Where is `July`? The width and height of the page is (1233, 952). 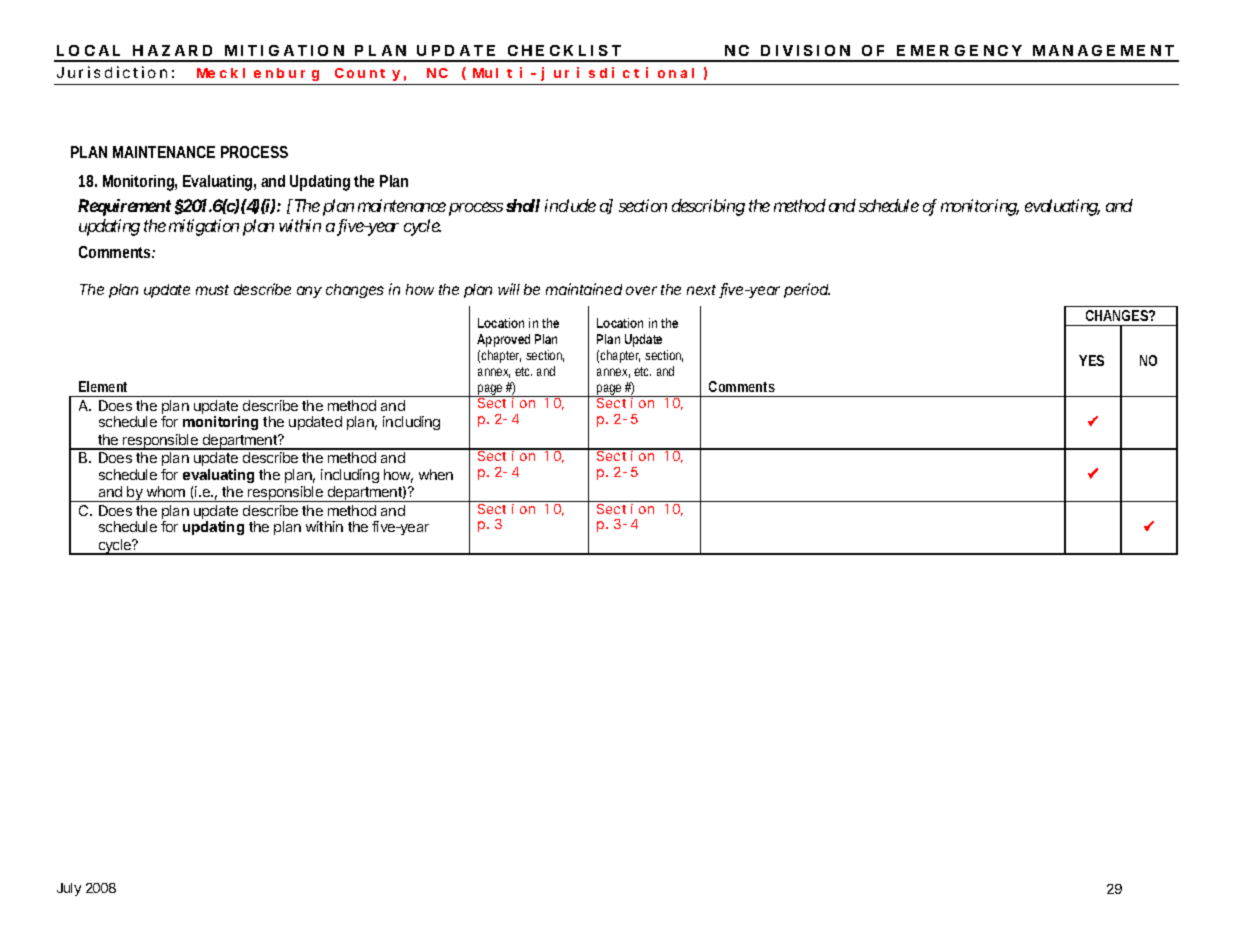
July is located at coordinates (69, 889).
